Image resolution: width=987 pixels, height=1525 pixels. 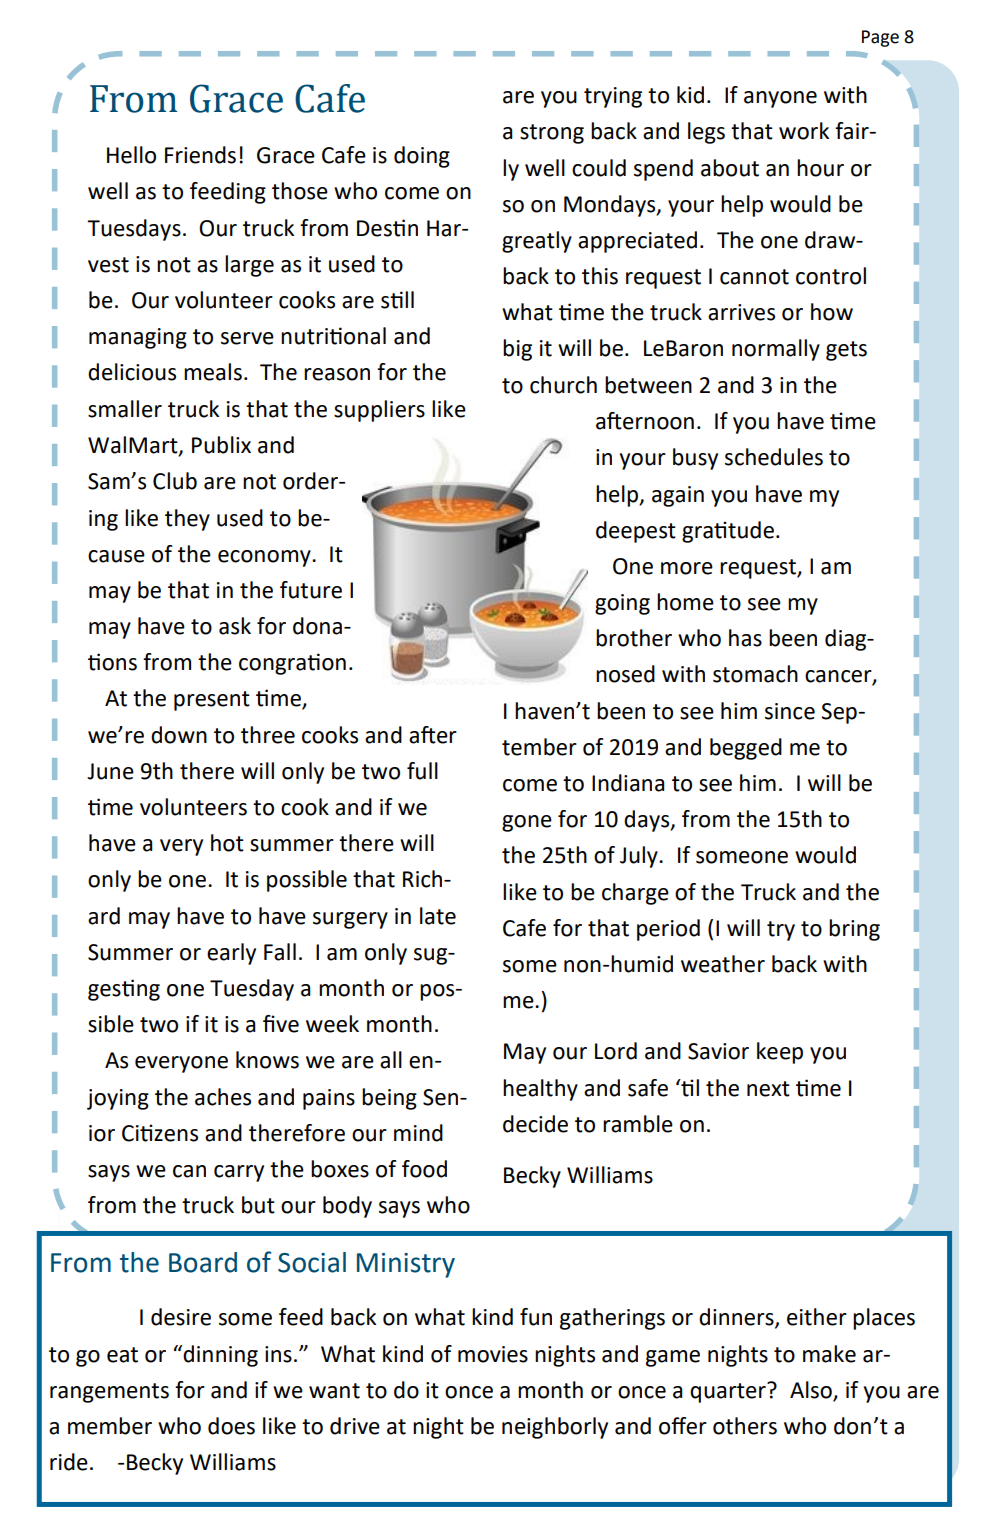 I want to click on Friends, so click(x=200, y=155).
